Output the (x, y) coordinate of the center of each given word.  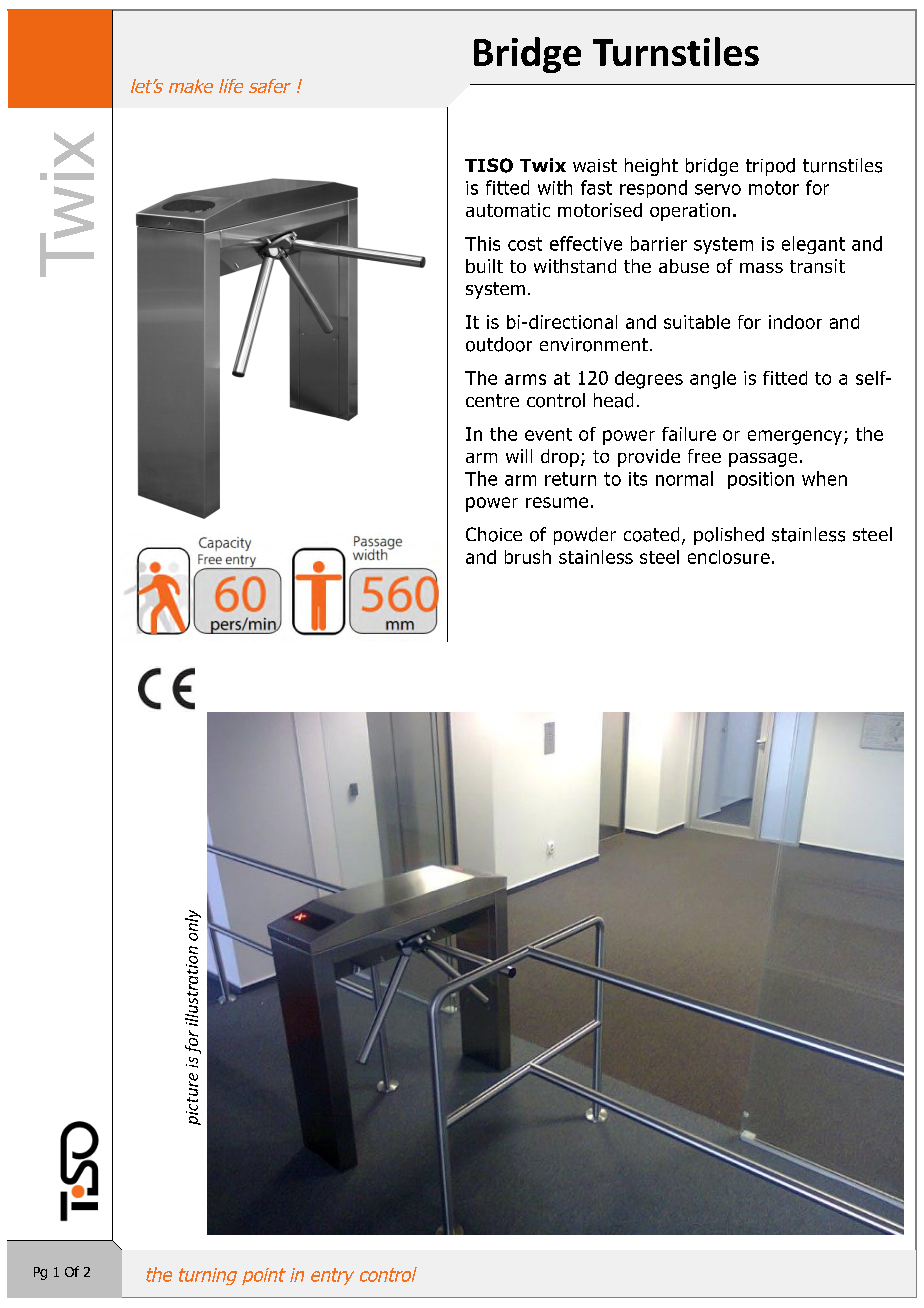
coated (651, 534)
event (548, 434)
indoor (795, 322)
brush (528, 557)
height (651, 167)
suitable (697, 322)
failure (689, 434)
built (484, 266)
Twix (543, 165)
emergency (796, 437)
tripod (770, 167)
